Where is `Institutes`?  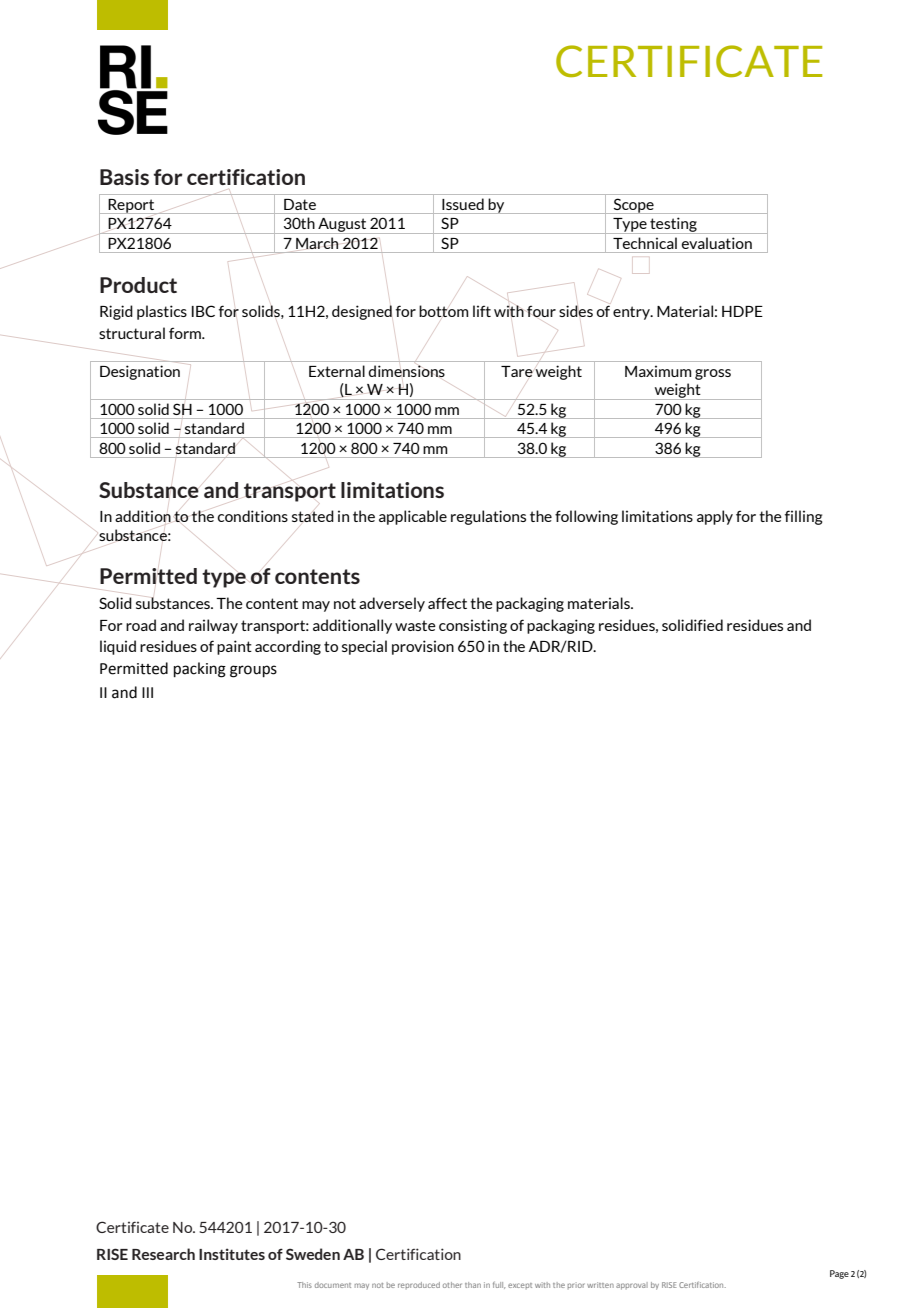
Institutes is located at coordinates (232, 1254).
